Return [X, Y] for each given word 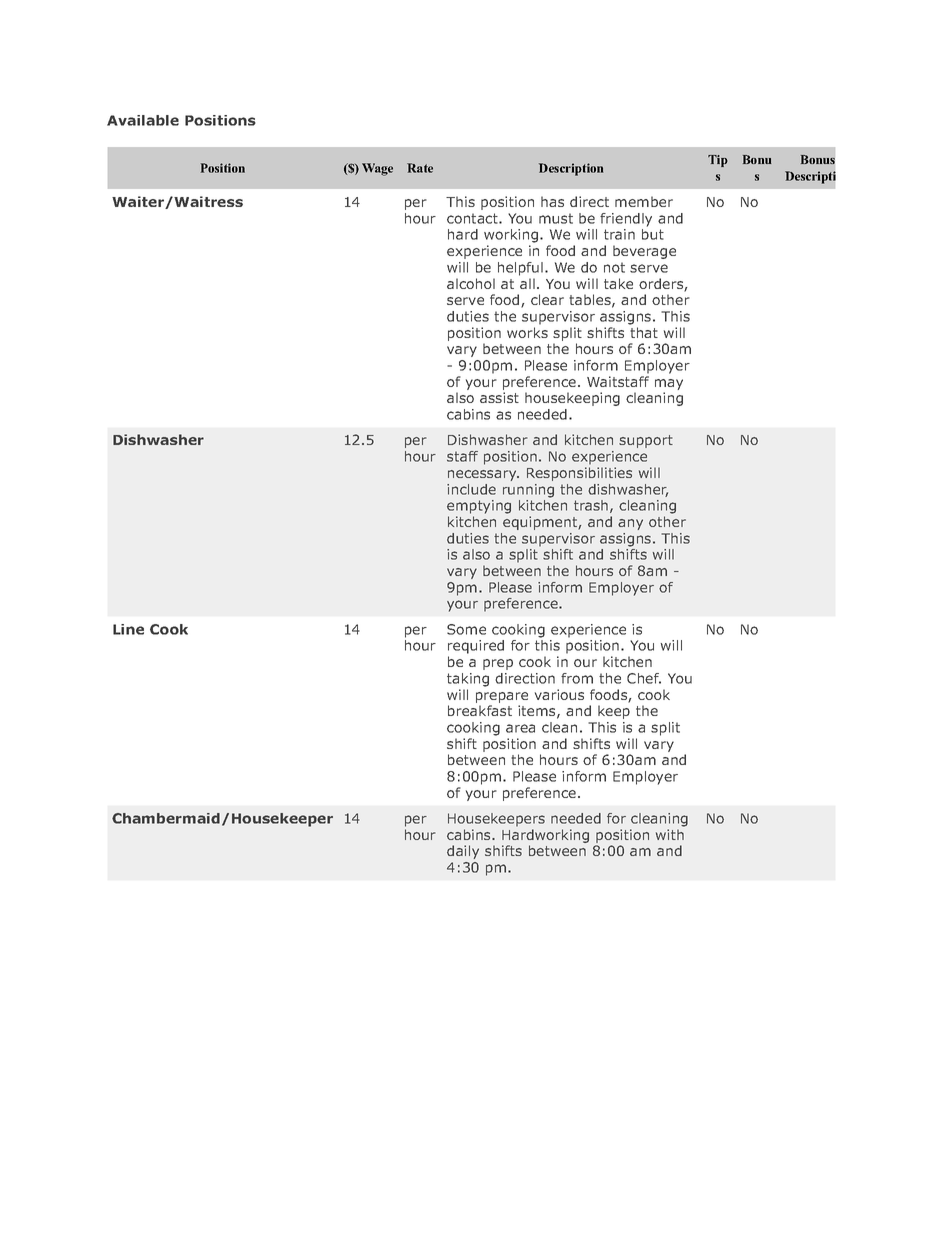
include [471, 489]
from [577, 678]
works [527, 332]
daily [463, 852]
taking [468, 680]
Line [128, 629]
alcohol [471, 283]
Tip [718, 161]
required [476, 647]
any [630, 524]
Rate [420, 168]
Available [143, 120]
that [644, 332]
